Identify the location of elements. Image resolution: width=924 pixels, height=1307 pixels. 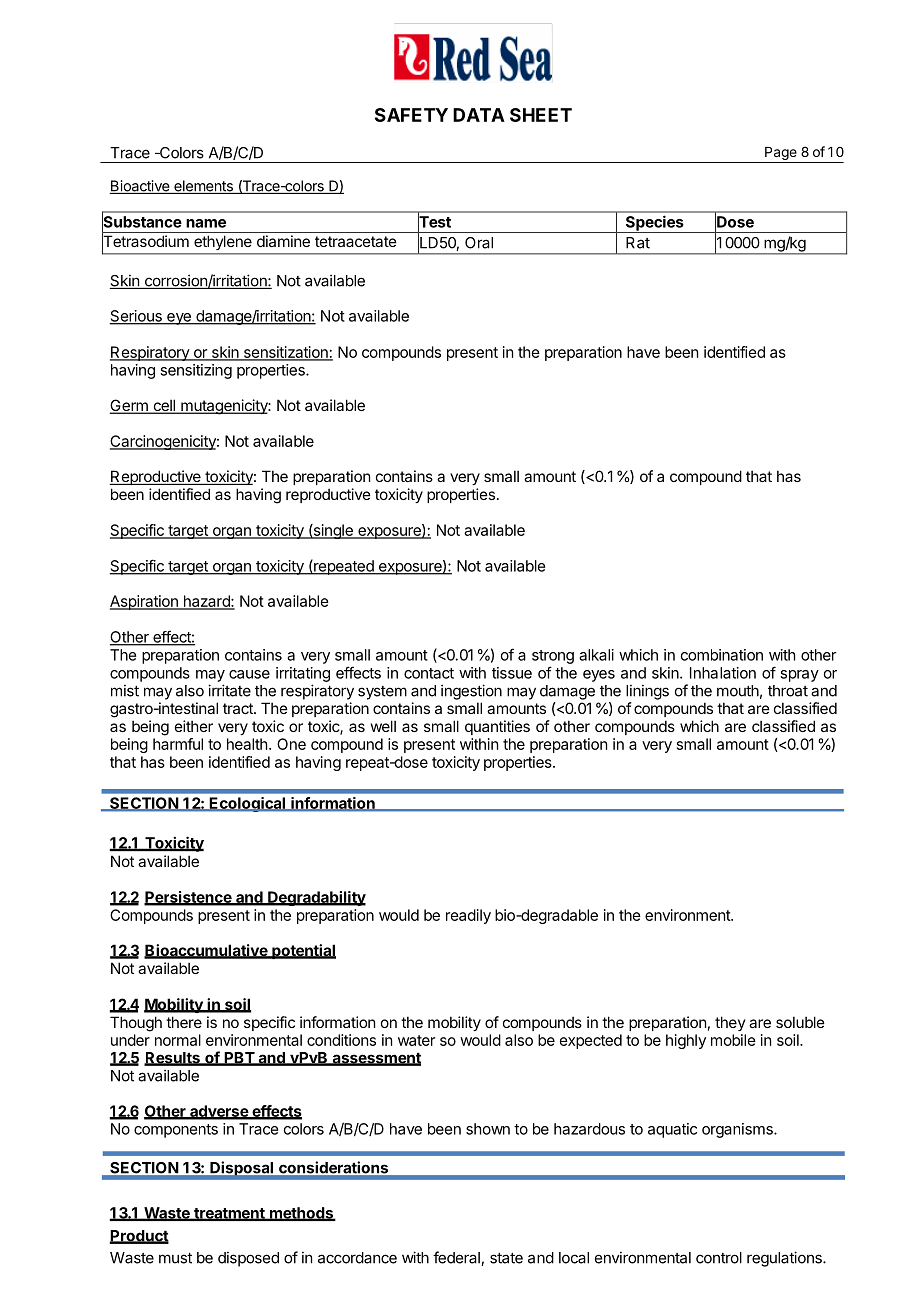
(203, 187).
